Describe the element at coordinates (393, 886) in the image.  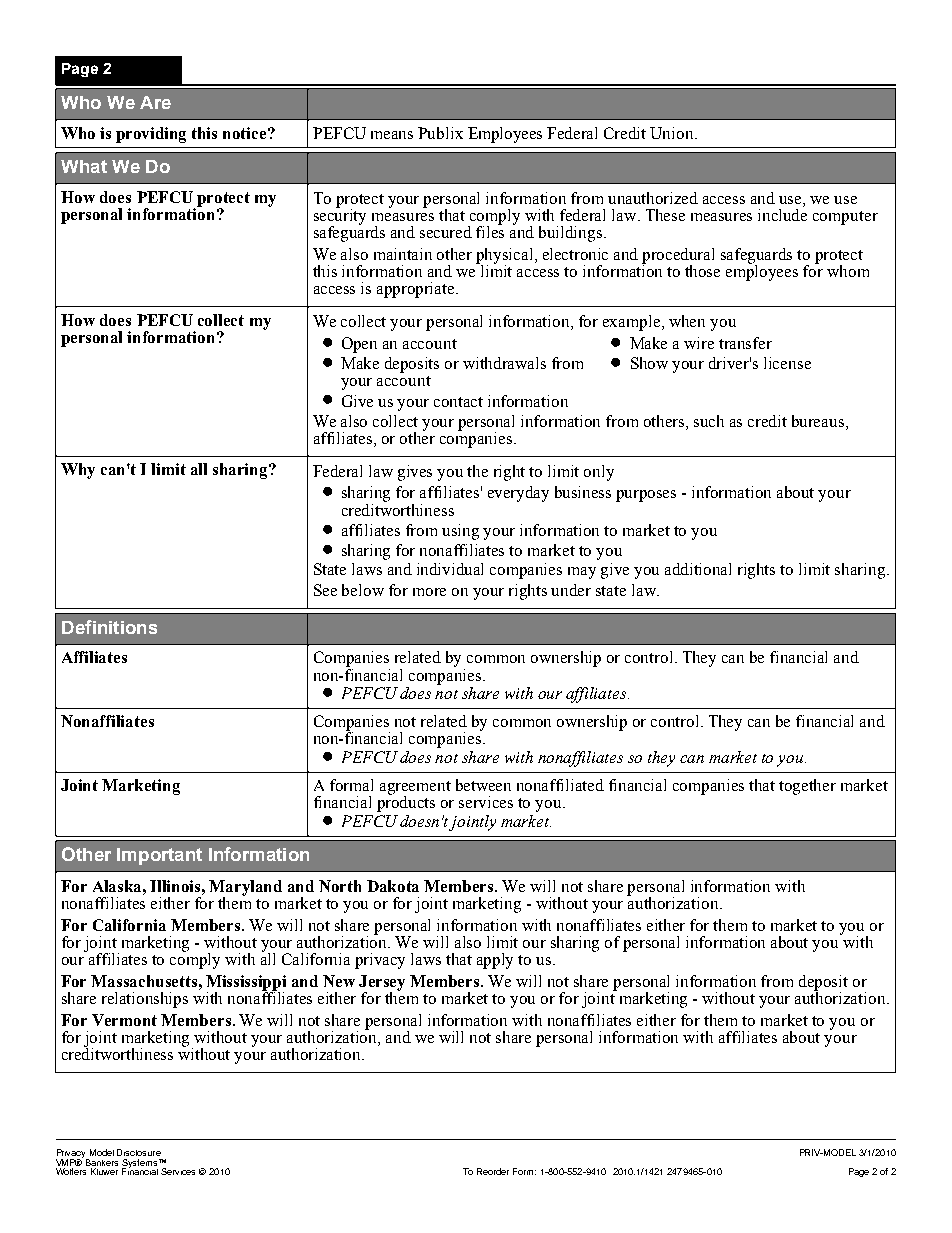
I see `Dakota` at that location.
